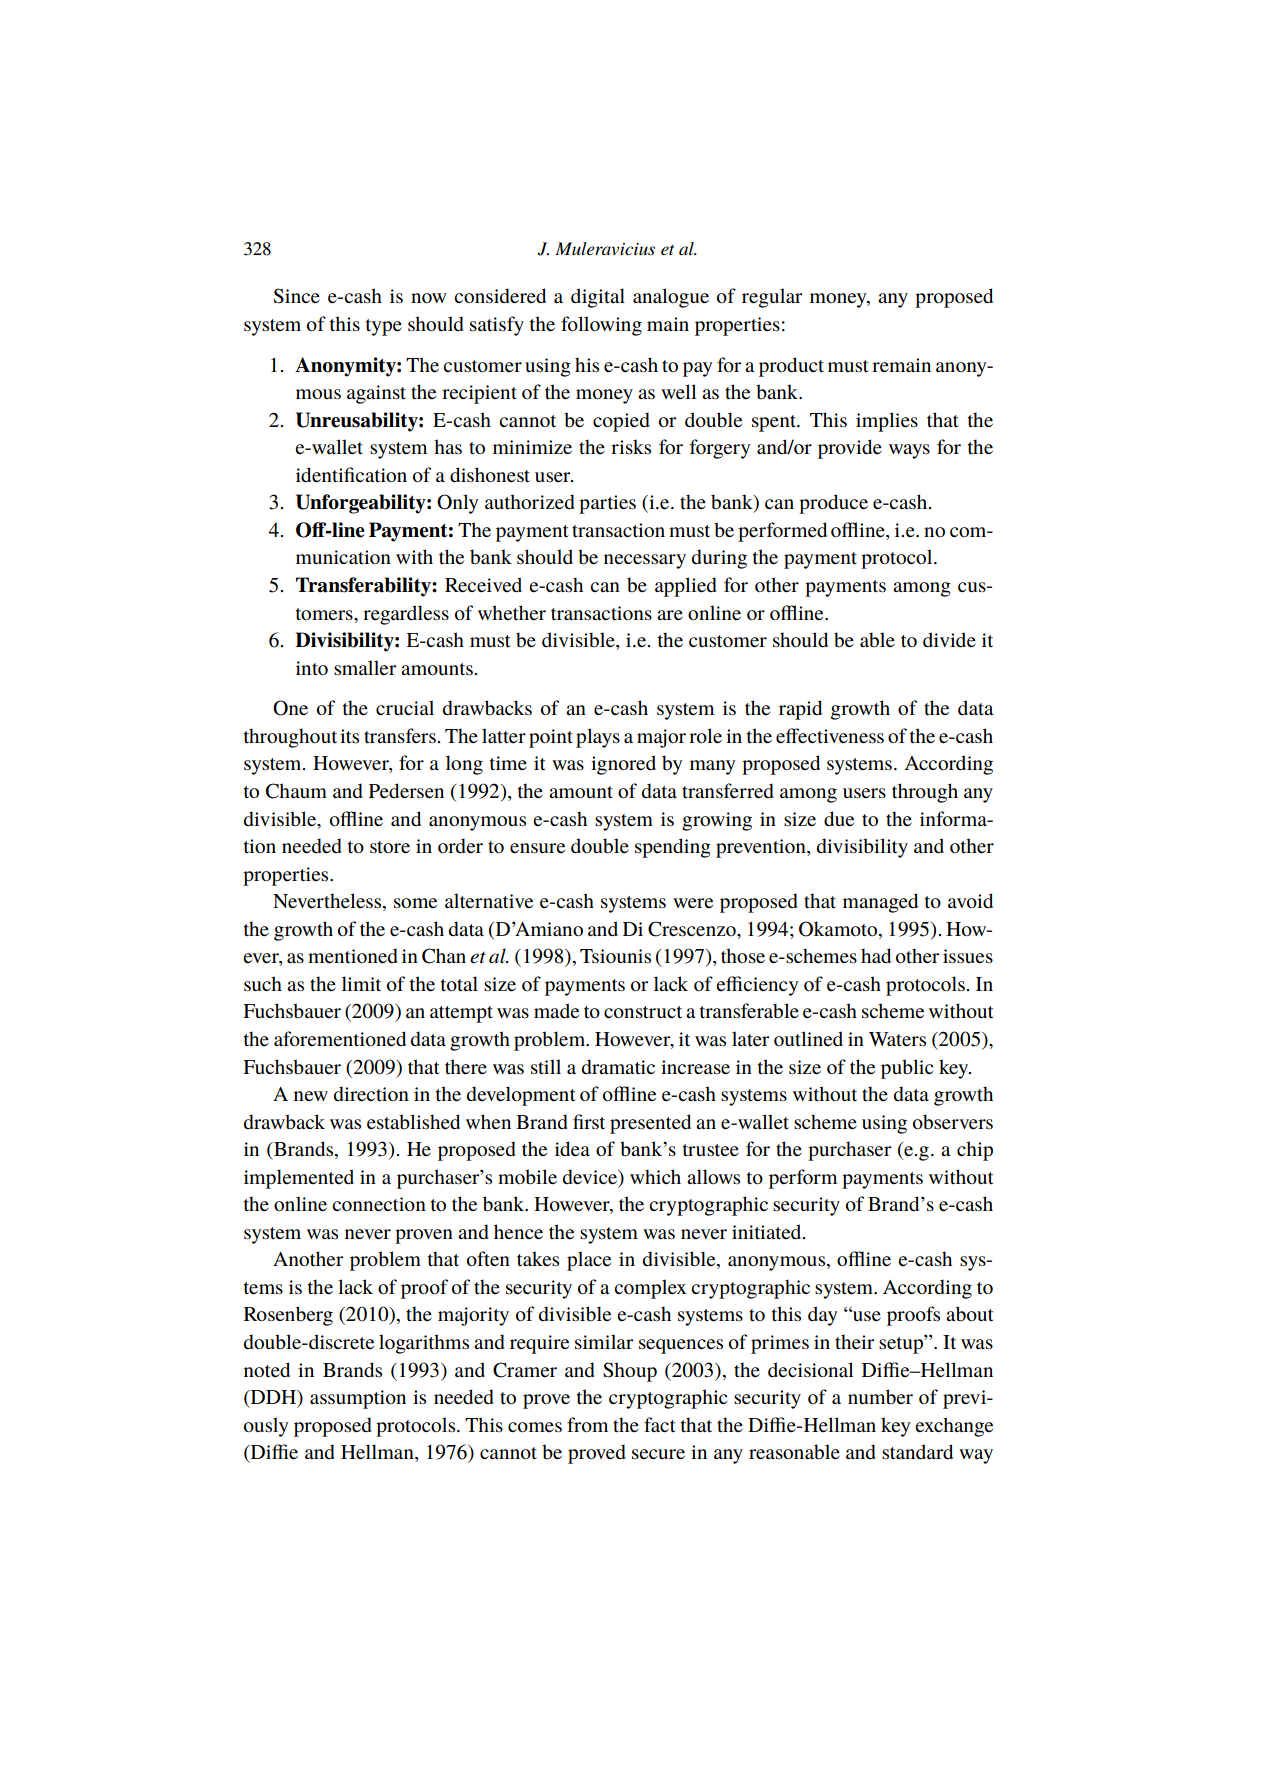 The height and width of the screenshot is (1789, 1265). Describe the element at coordinates (365, 668) in the screenshot. I see `smaller` at that location.
